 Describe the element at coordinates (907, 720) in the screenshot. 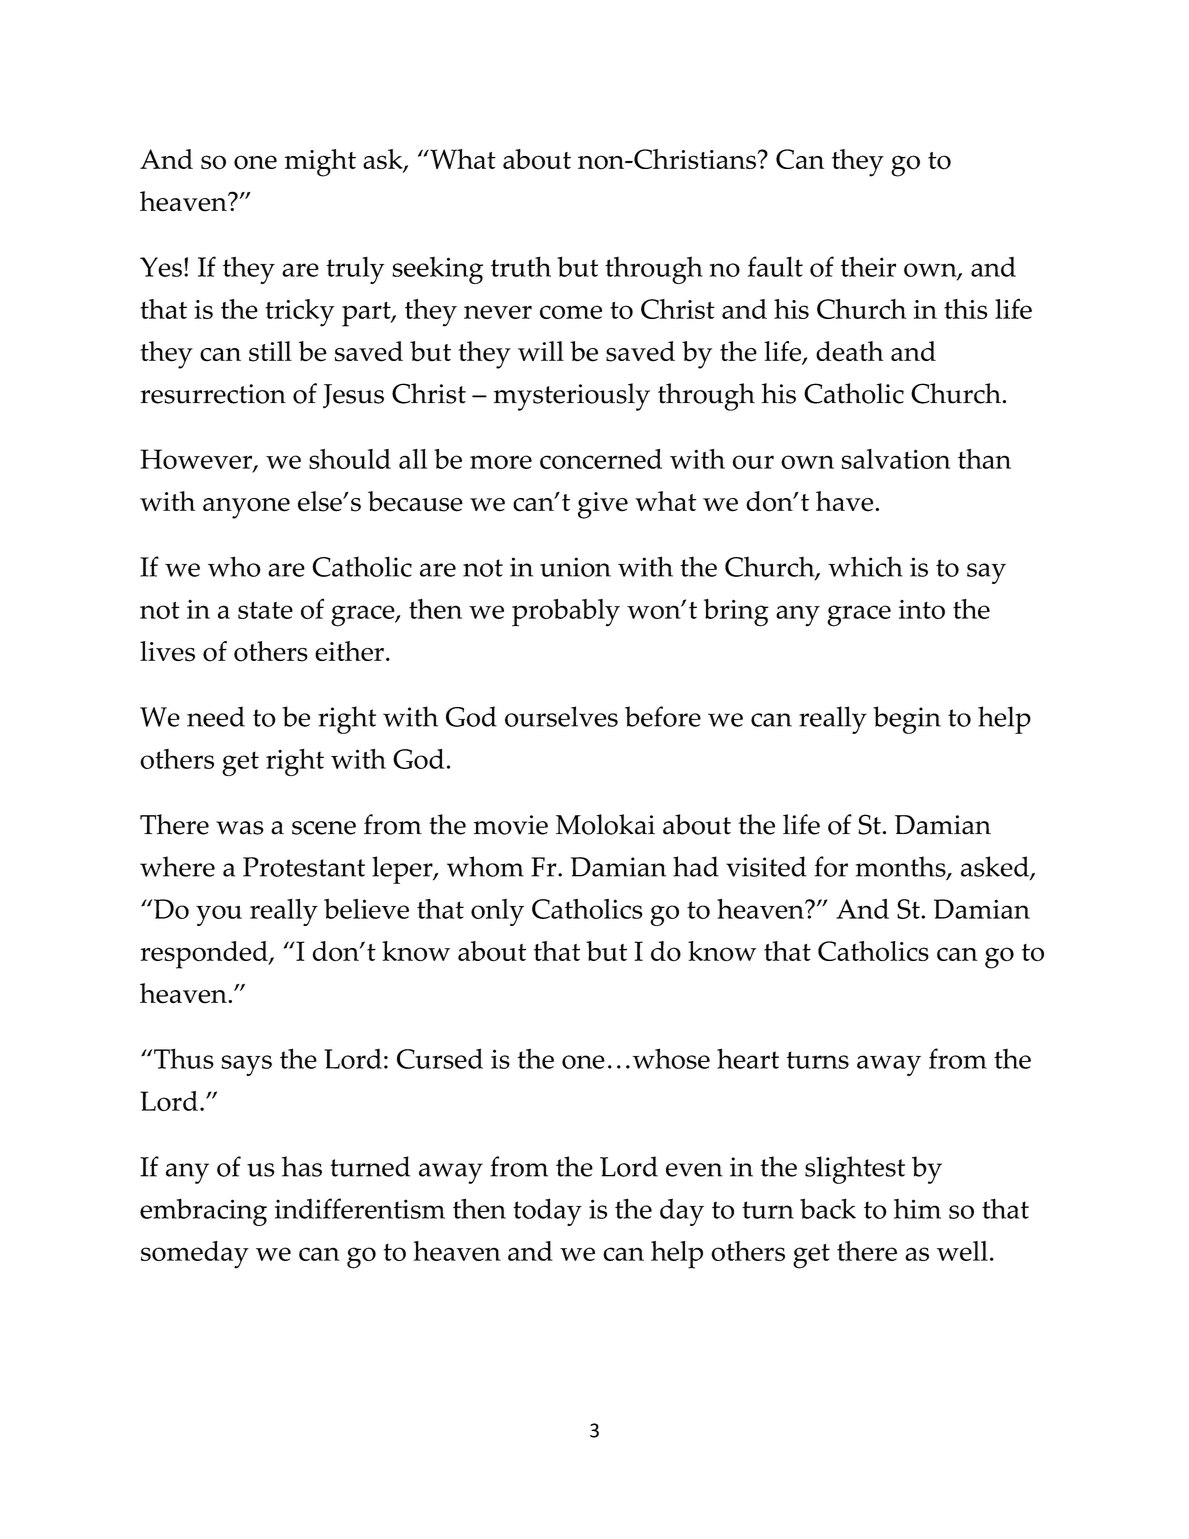

I see `begin` at that location.
